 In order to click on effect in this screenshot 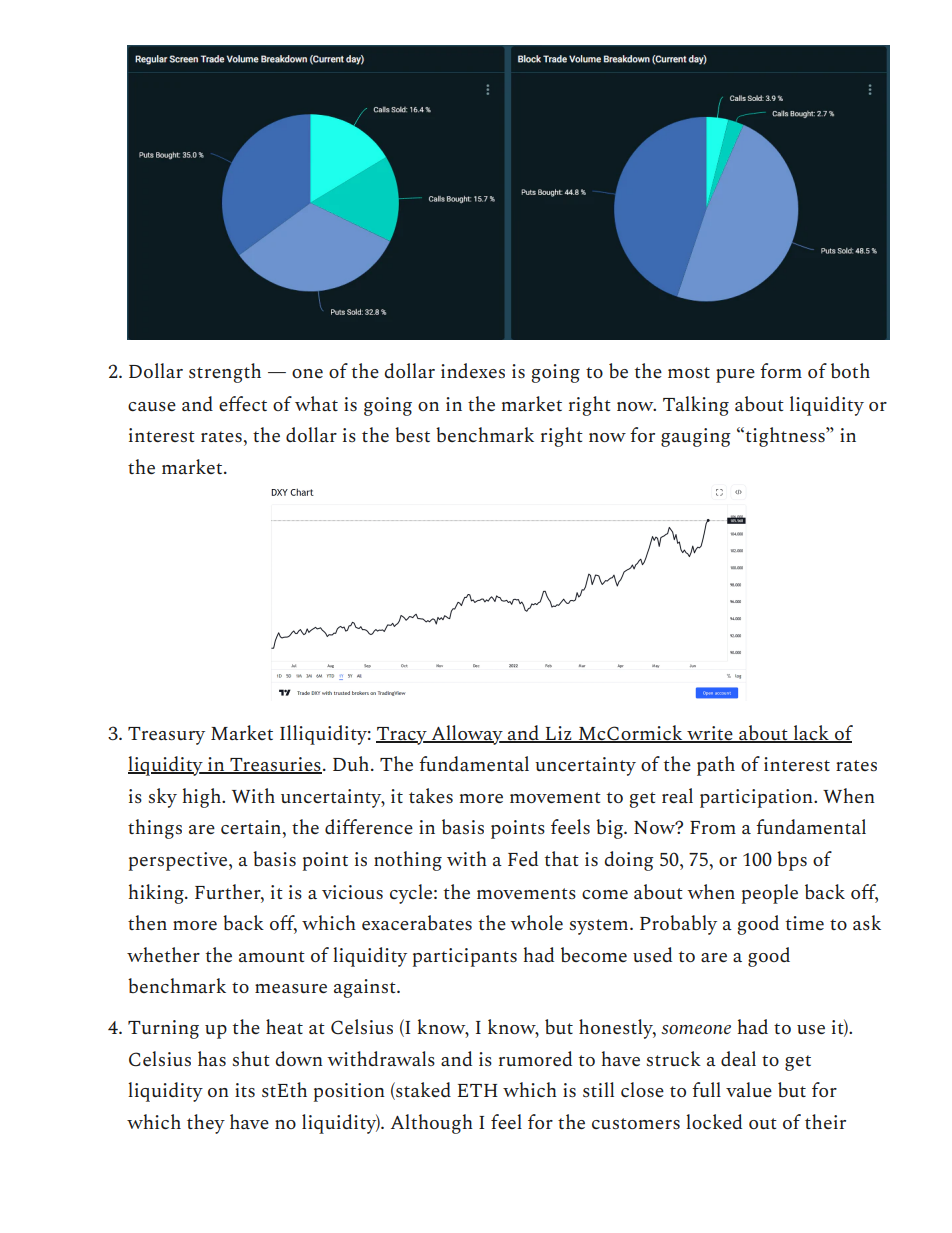, I will do `click(243, 403)`.
